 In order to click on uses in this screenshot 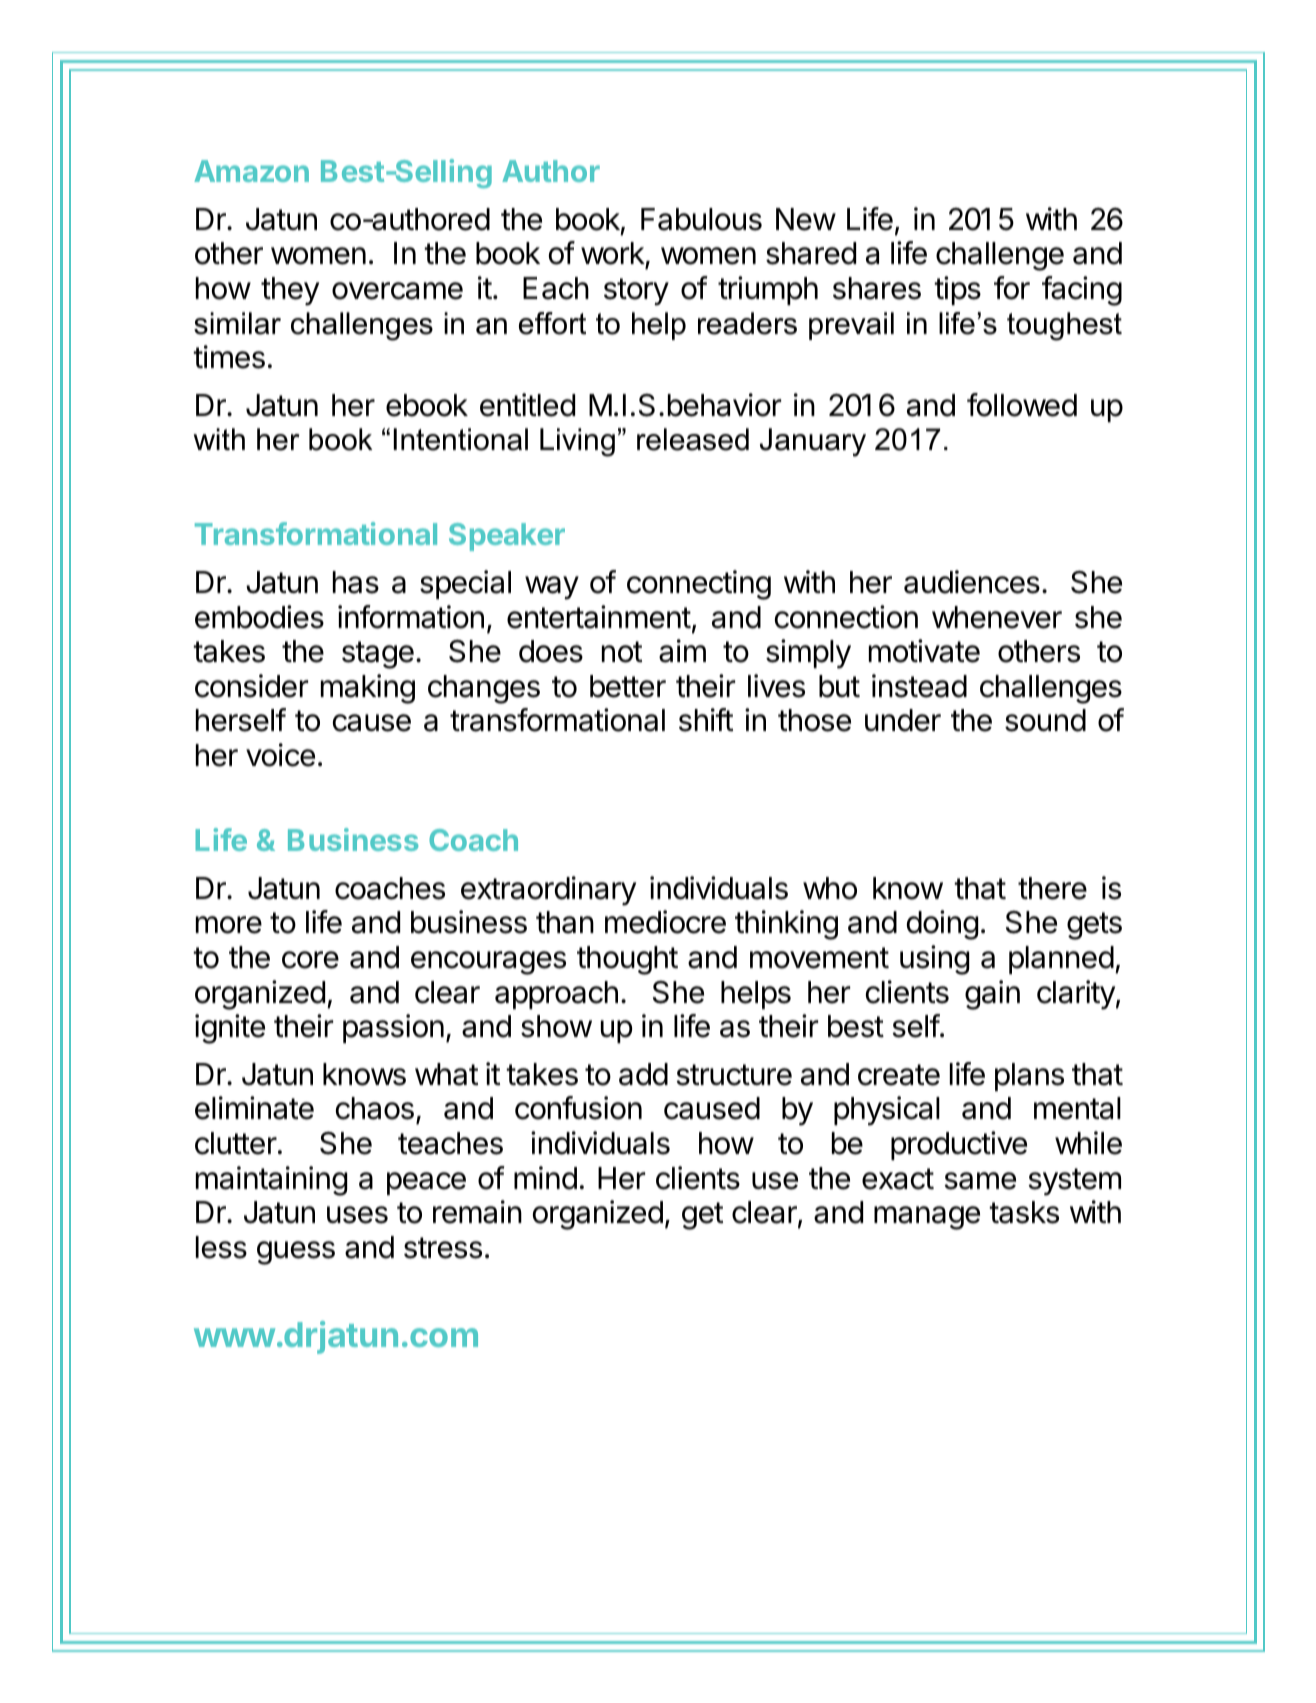, I will do `click(357, 1215)`.
